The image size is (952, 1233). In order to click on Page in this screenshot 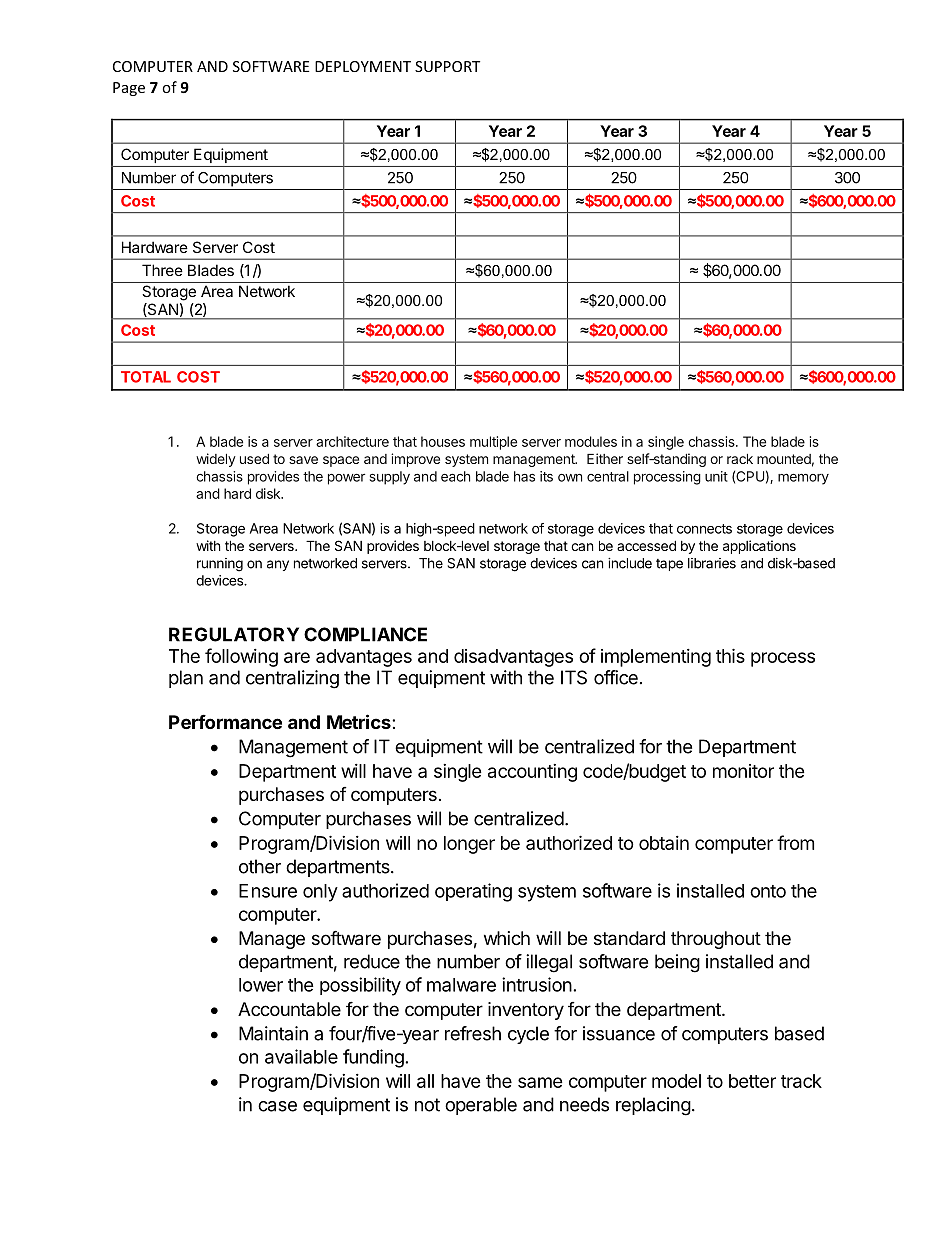, I will do `click(129, 89)`.
